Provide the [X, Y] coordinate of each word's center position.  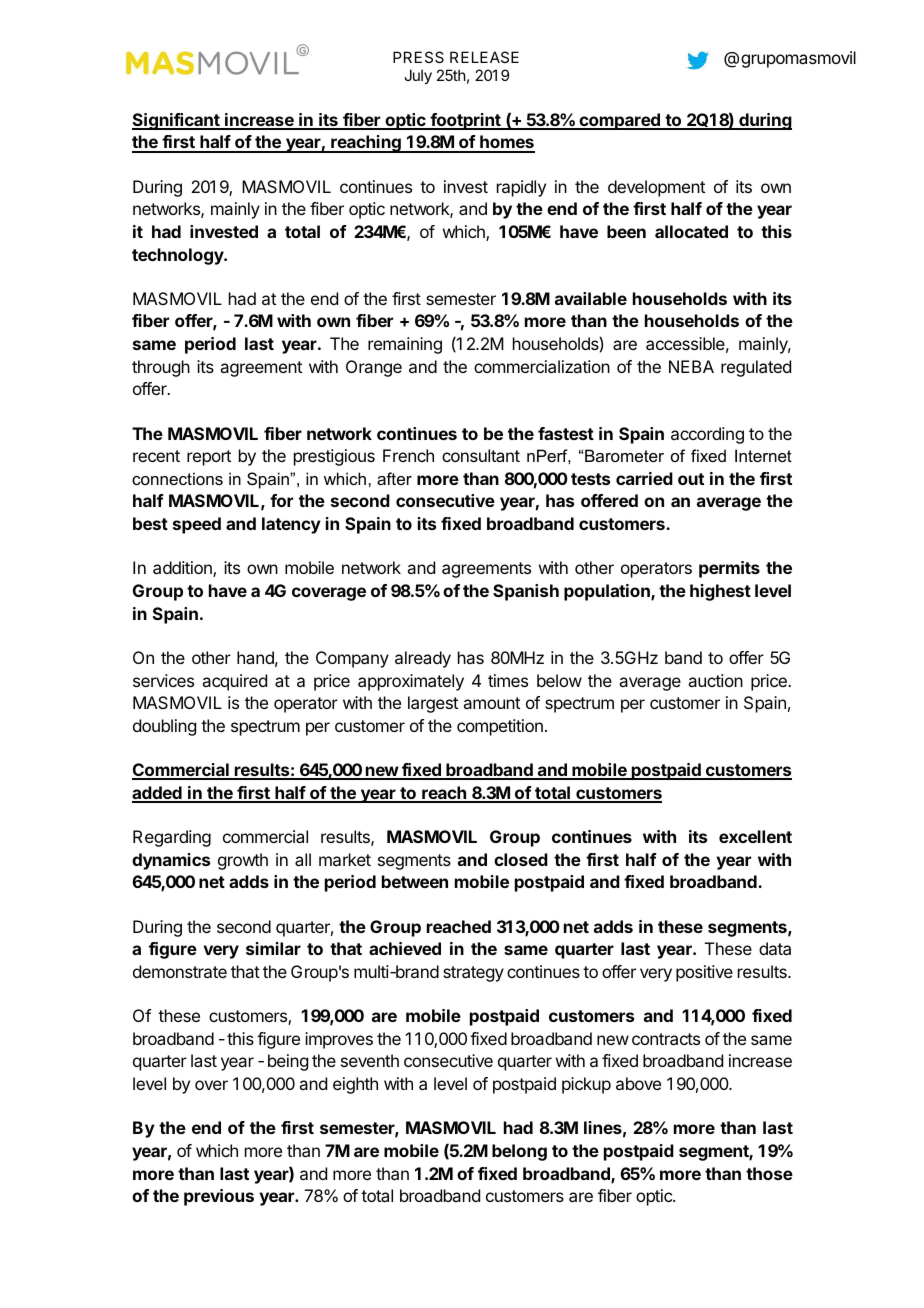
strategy [473, 974]
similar [273, 948]
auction [715, 680]
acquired [234, 682]
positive [704, 973]
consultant [481, 455]
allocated [691, 231]
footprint [465, 121]
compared [619, 121]
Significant [177, 121]
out [691, 479]
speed [197, 525]
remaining [405, 345]
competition [500, 727]
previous [219, 1197]
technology [179, 256]
